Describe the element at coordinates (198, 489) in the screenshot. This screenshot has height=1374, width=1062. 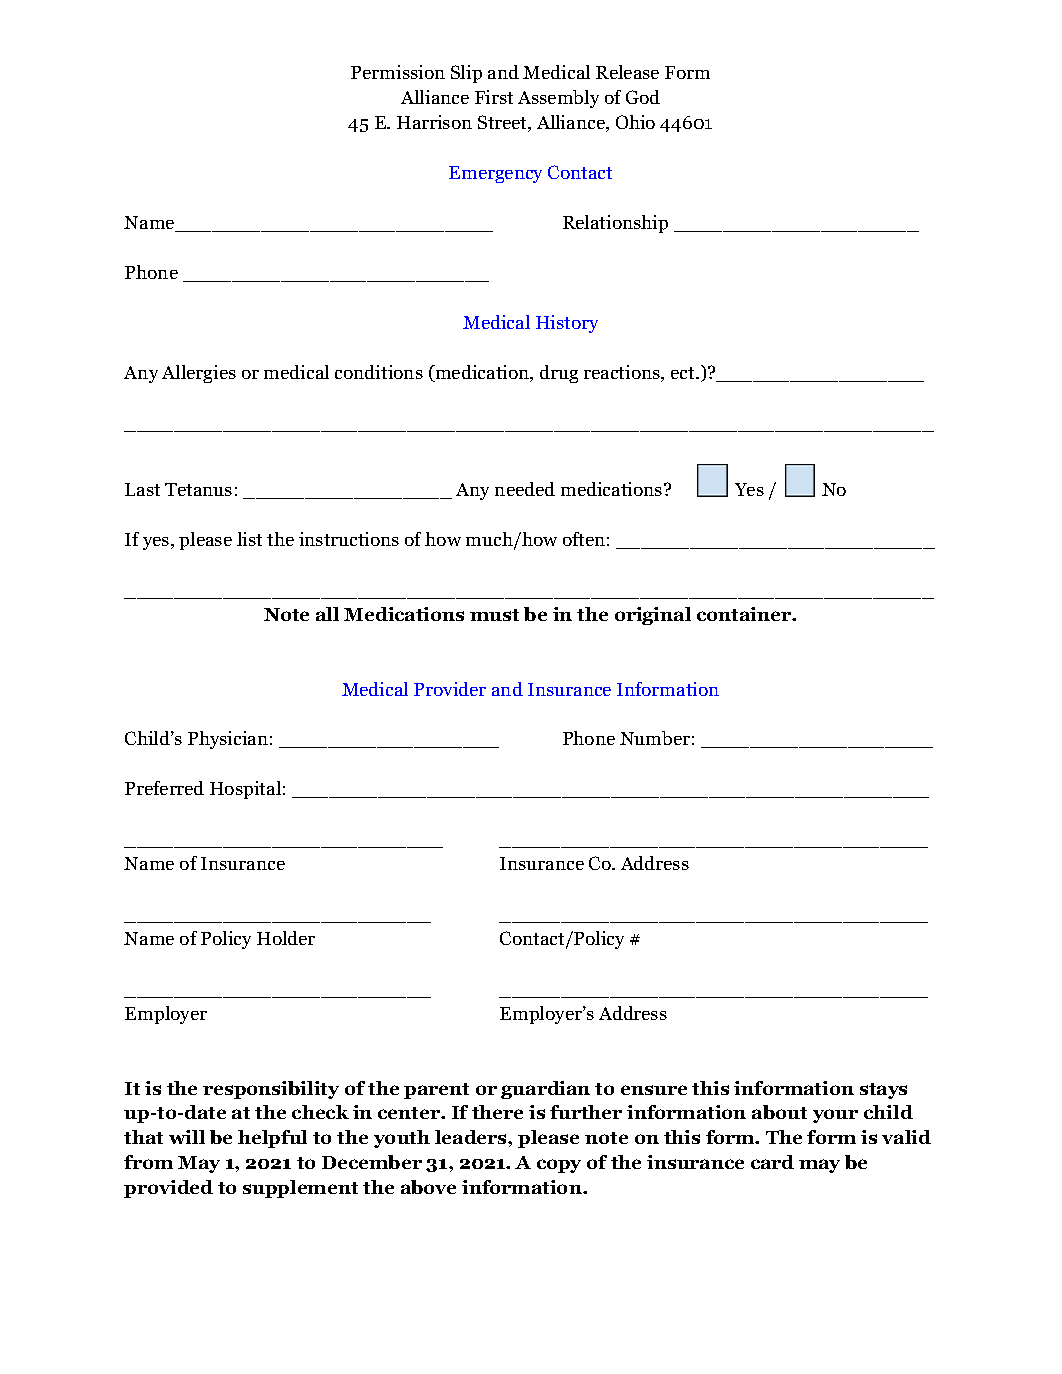
I see `Tetanus` at that location.
